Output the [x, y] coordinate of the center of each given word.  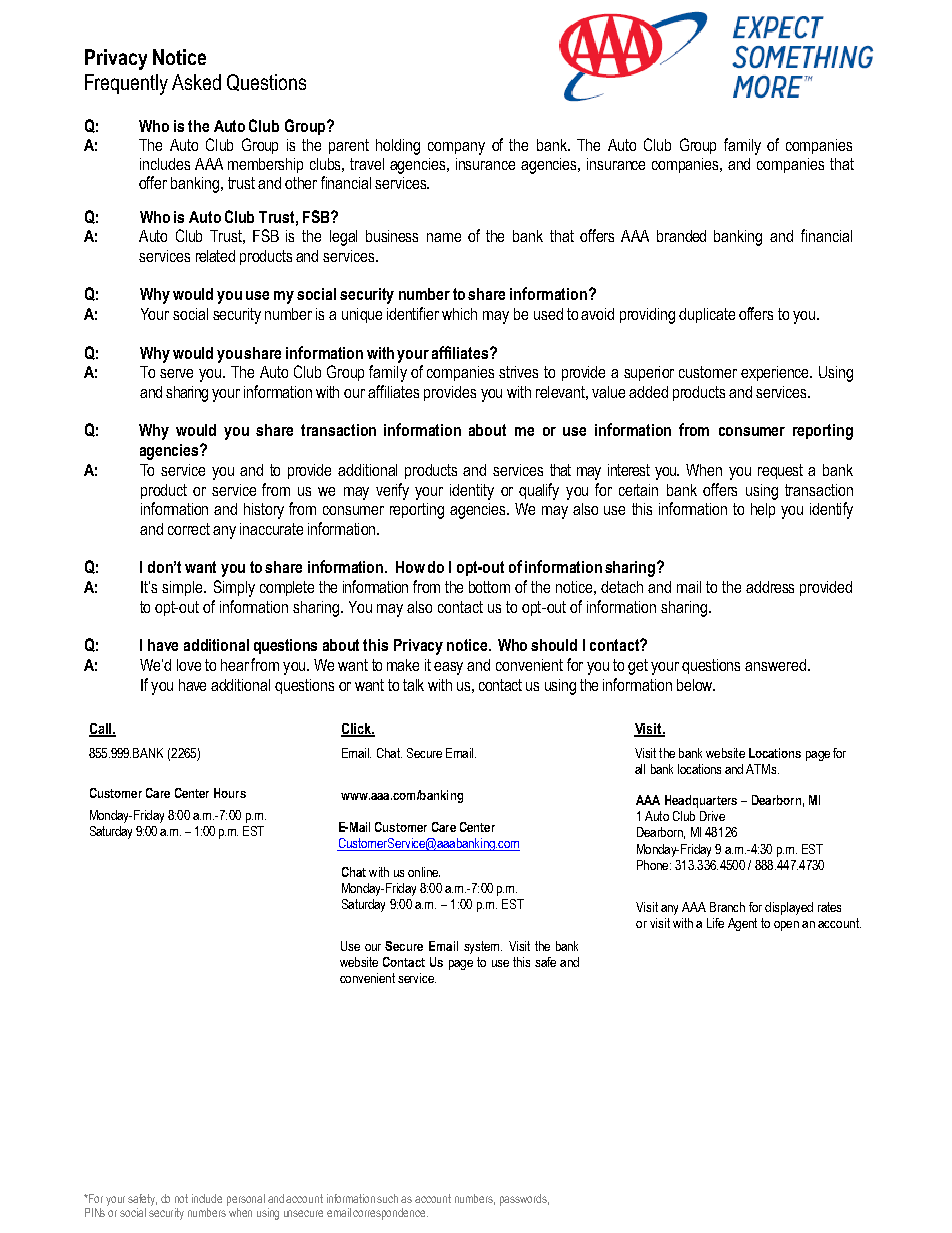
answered [775, 665]
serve [176, 373]
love [189, 665]
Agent [742, 924]
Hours [230, 793]
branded [681, 236]
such [387, 1198]
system [481, 947]
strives [518, 372]
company [456, 148]
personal [246, 1200]
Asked [196, 82]
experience [776, 373]
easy [448, 668]
